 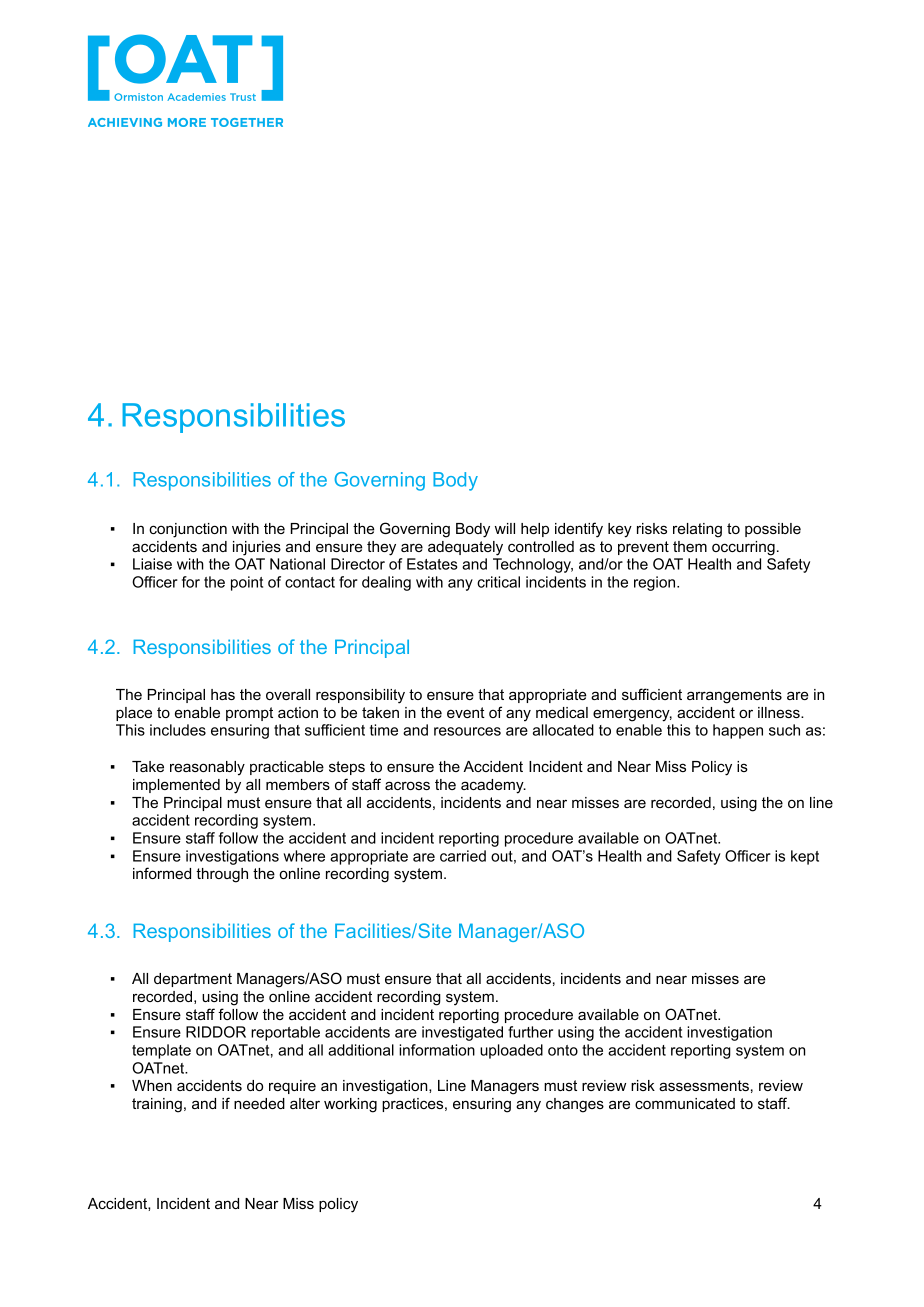 I want to click on adequately, so click(x=465, y=548).
